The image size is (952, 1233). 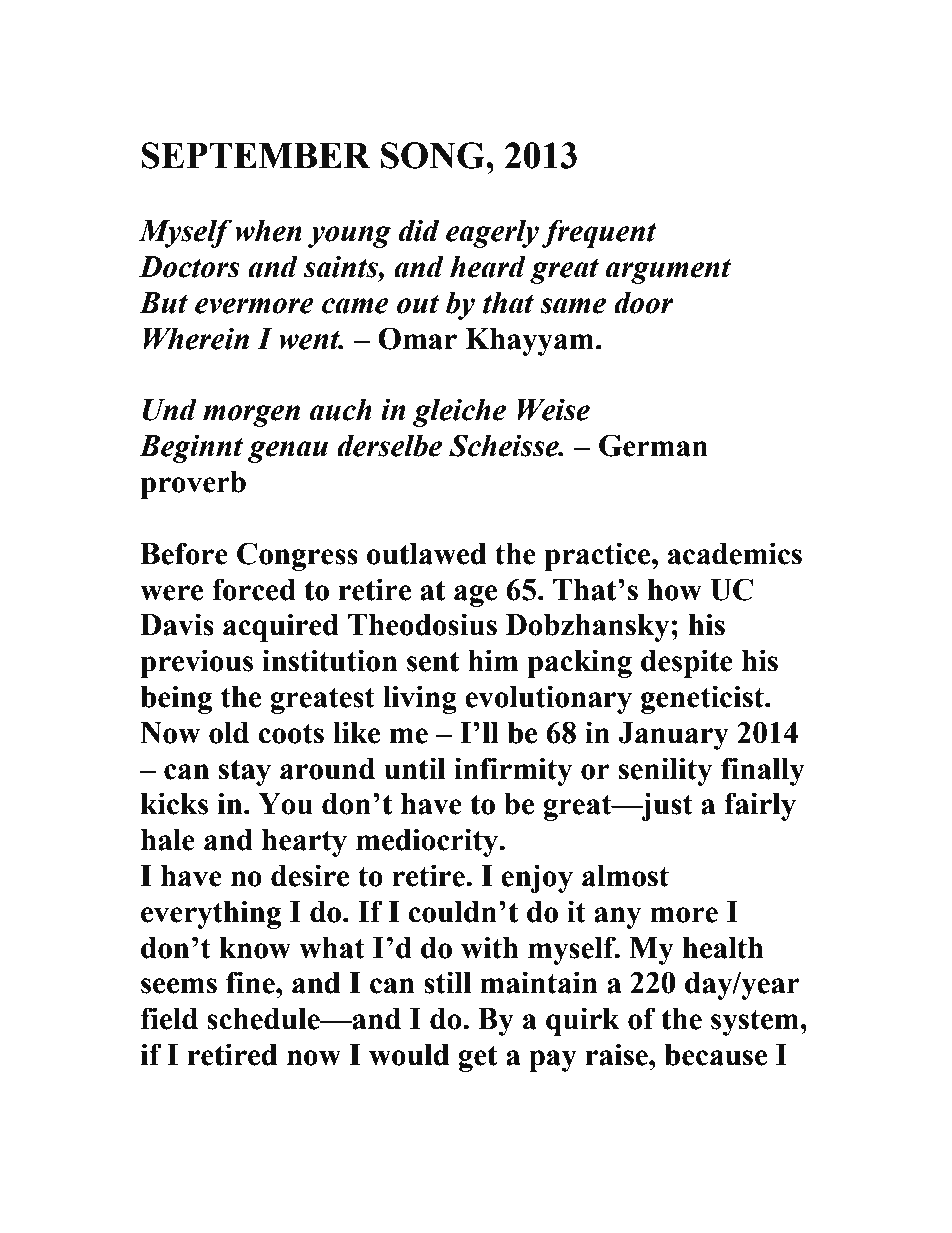 What do you see at coordinates (477, 1058) in the screenshot?
I see `get` at bounding box center [477, 1058].
